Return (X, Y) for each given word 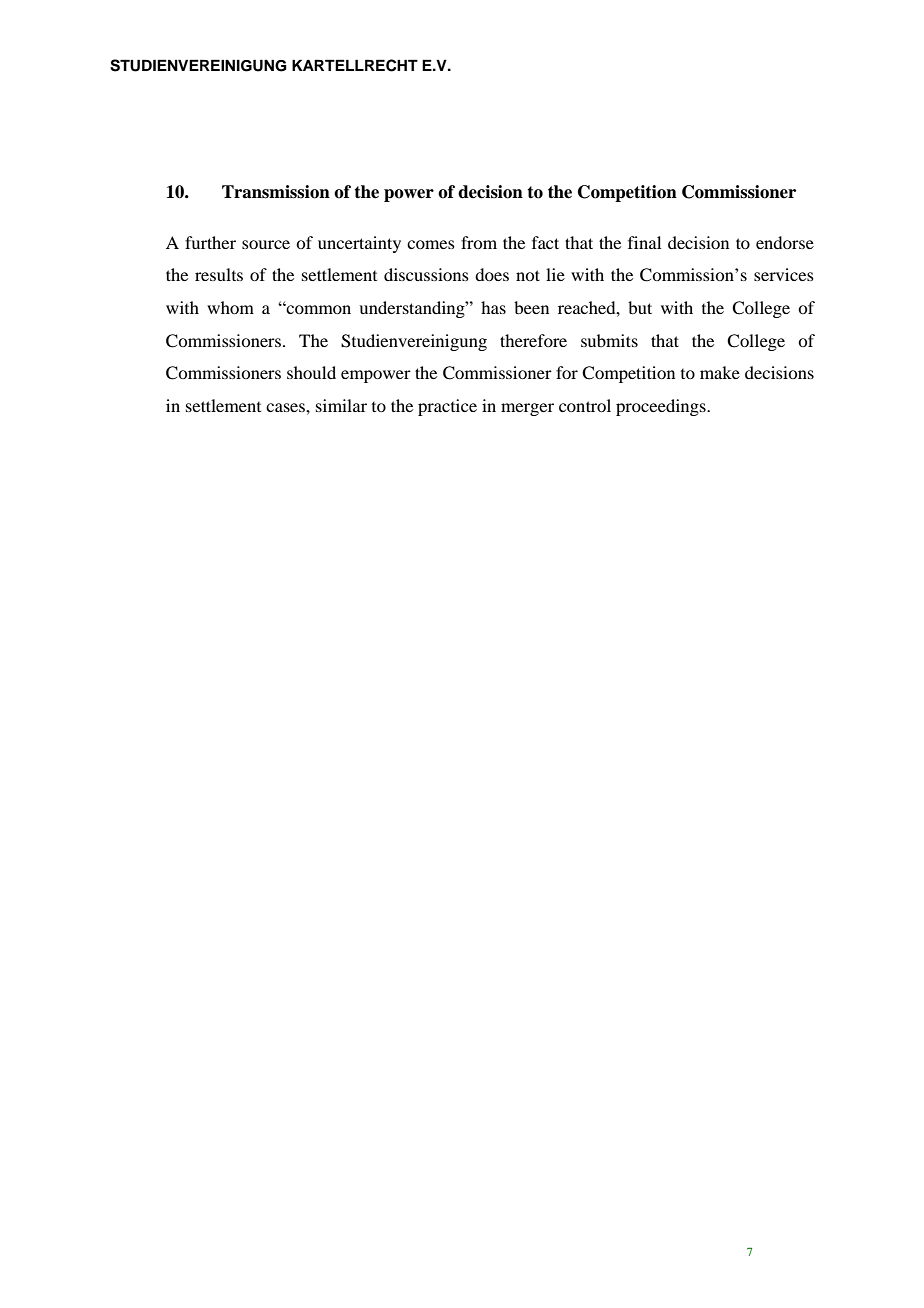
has (493, 307)
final (644, 242)
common (317, 309)
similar (341, 405)
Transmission (276, 192)
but (640, 307)
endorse (785, 242)
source (266, 244)
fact (545, 242)
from (479, 242)
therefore (533, 340)
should (311, 372)
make (720, 372)
